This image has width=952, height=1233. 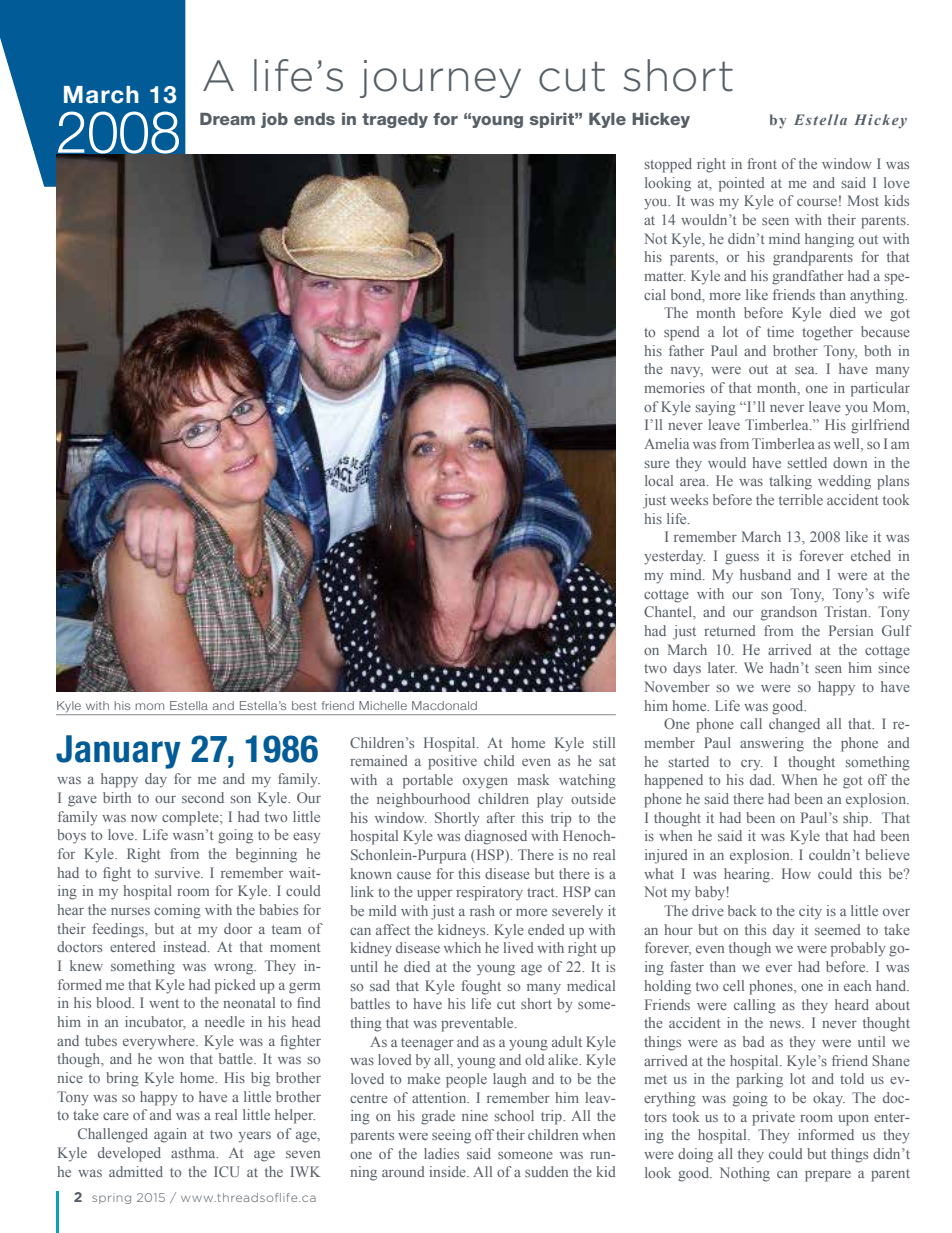 I want to click on local, so click(x=659, y=480).
